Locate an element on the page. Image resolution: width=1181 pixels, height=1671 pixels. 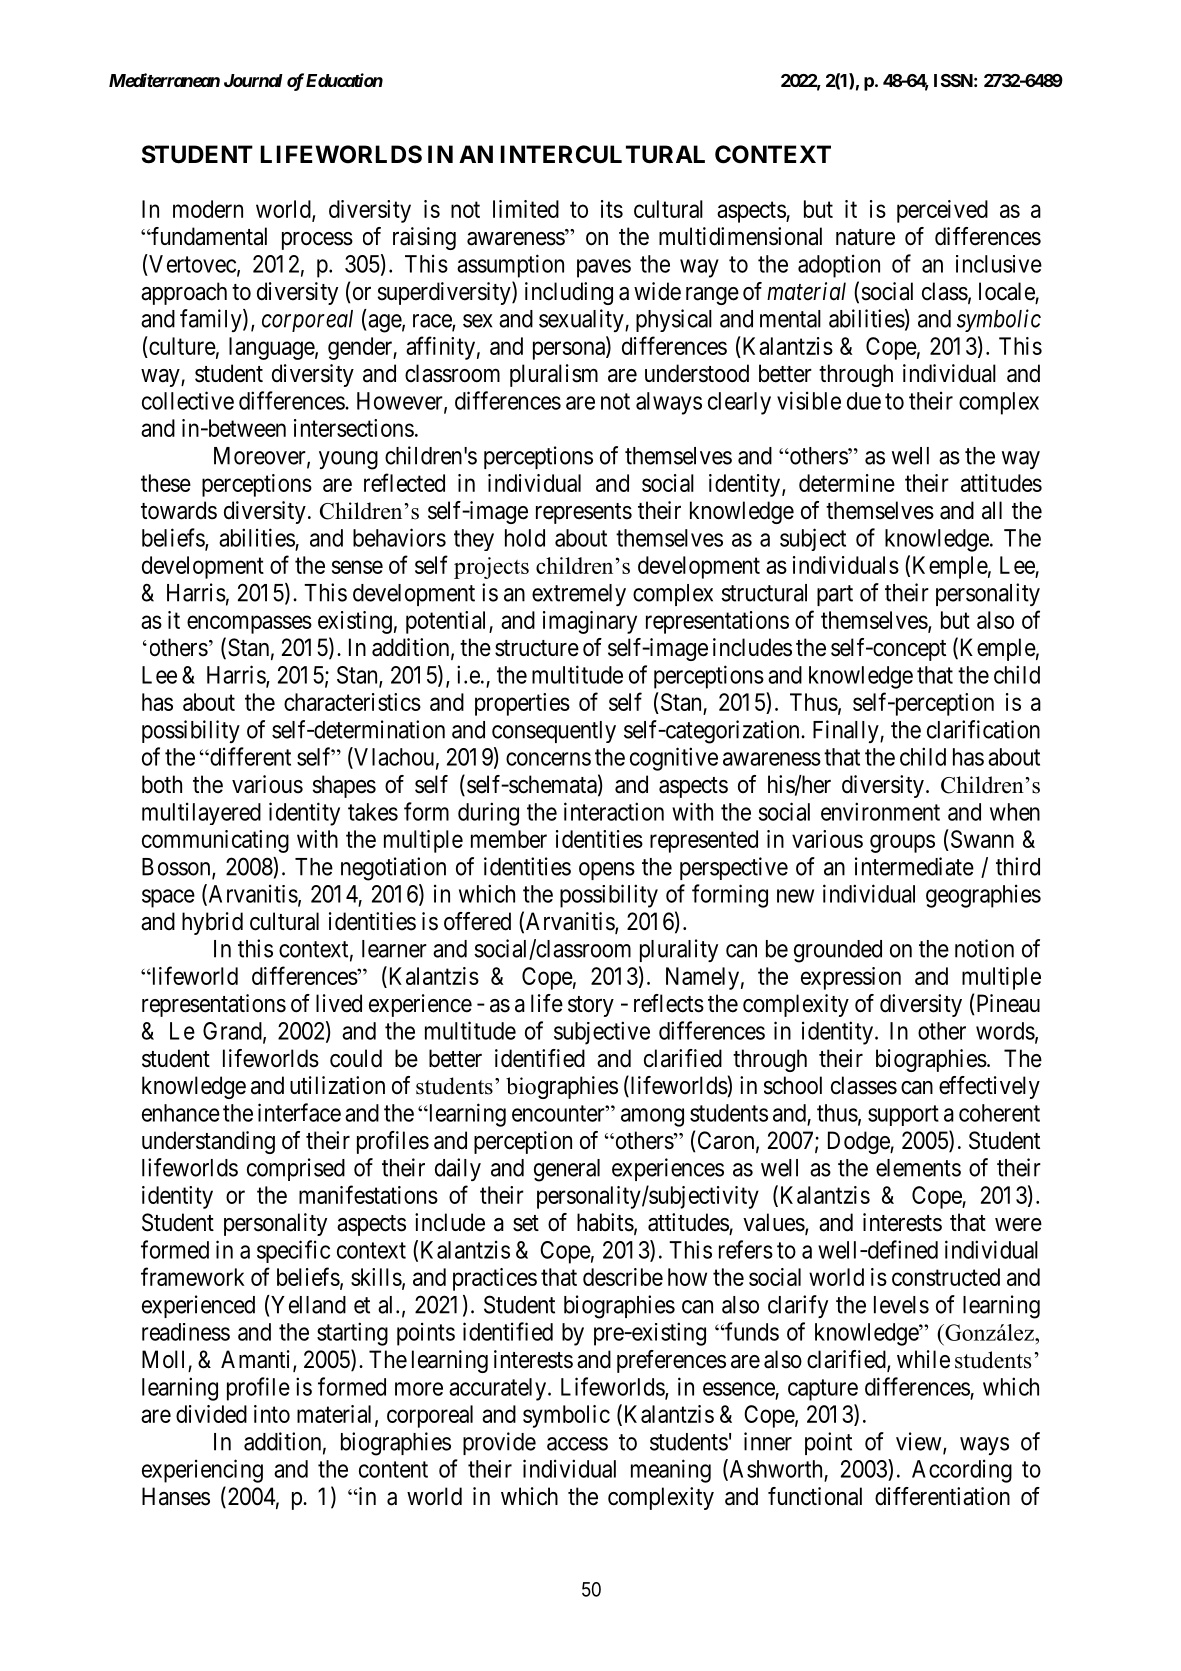
opens is located at coordinates (607, 871).
